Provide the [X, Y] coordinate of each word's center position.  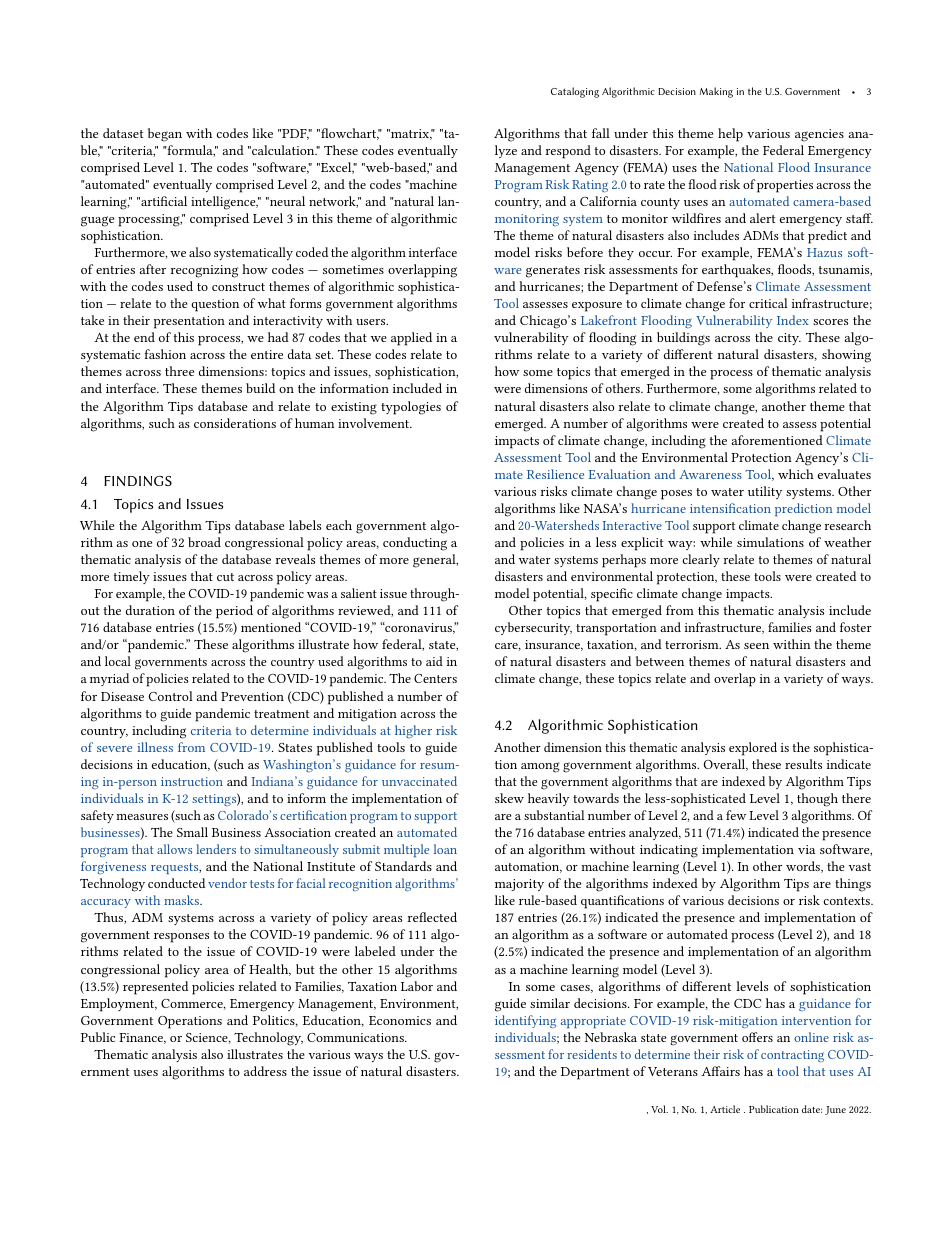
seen [756, 646]
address [265, 1071]
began [165, 135]
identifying [525, 1021]
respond [568, 152]
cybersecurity [533, 628]
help [730, 135]
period [234, 612]
